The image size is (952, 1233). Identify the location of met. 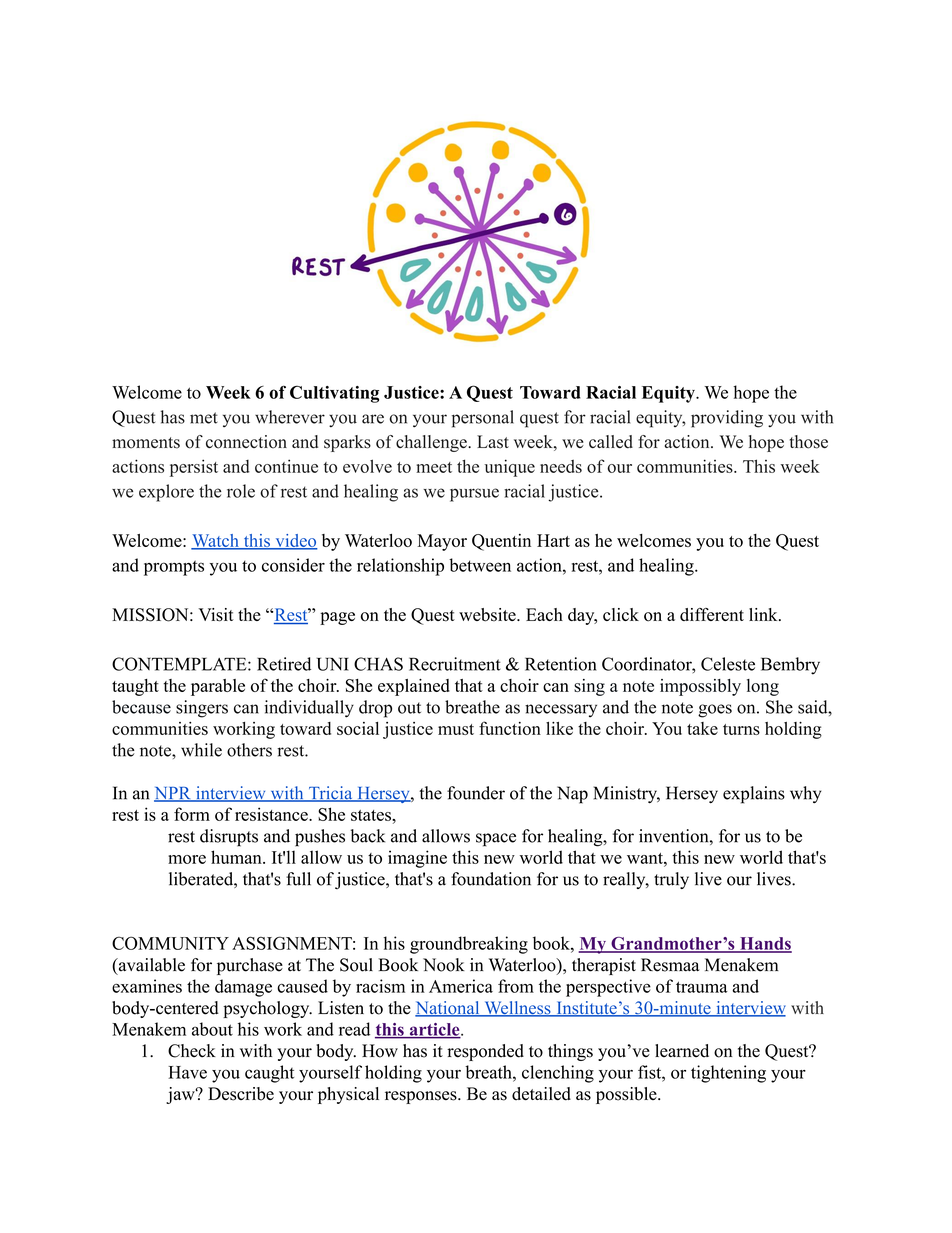
(204, 418).
